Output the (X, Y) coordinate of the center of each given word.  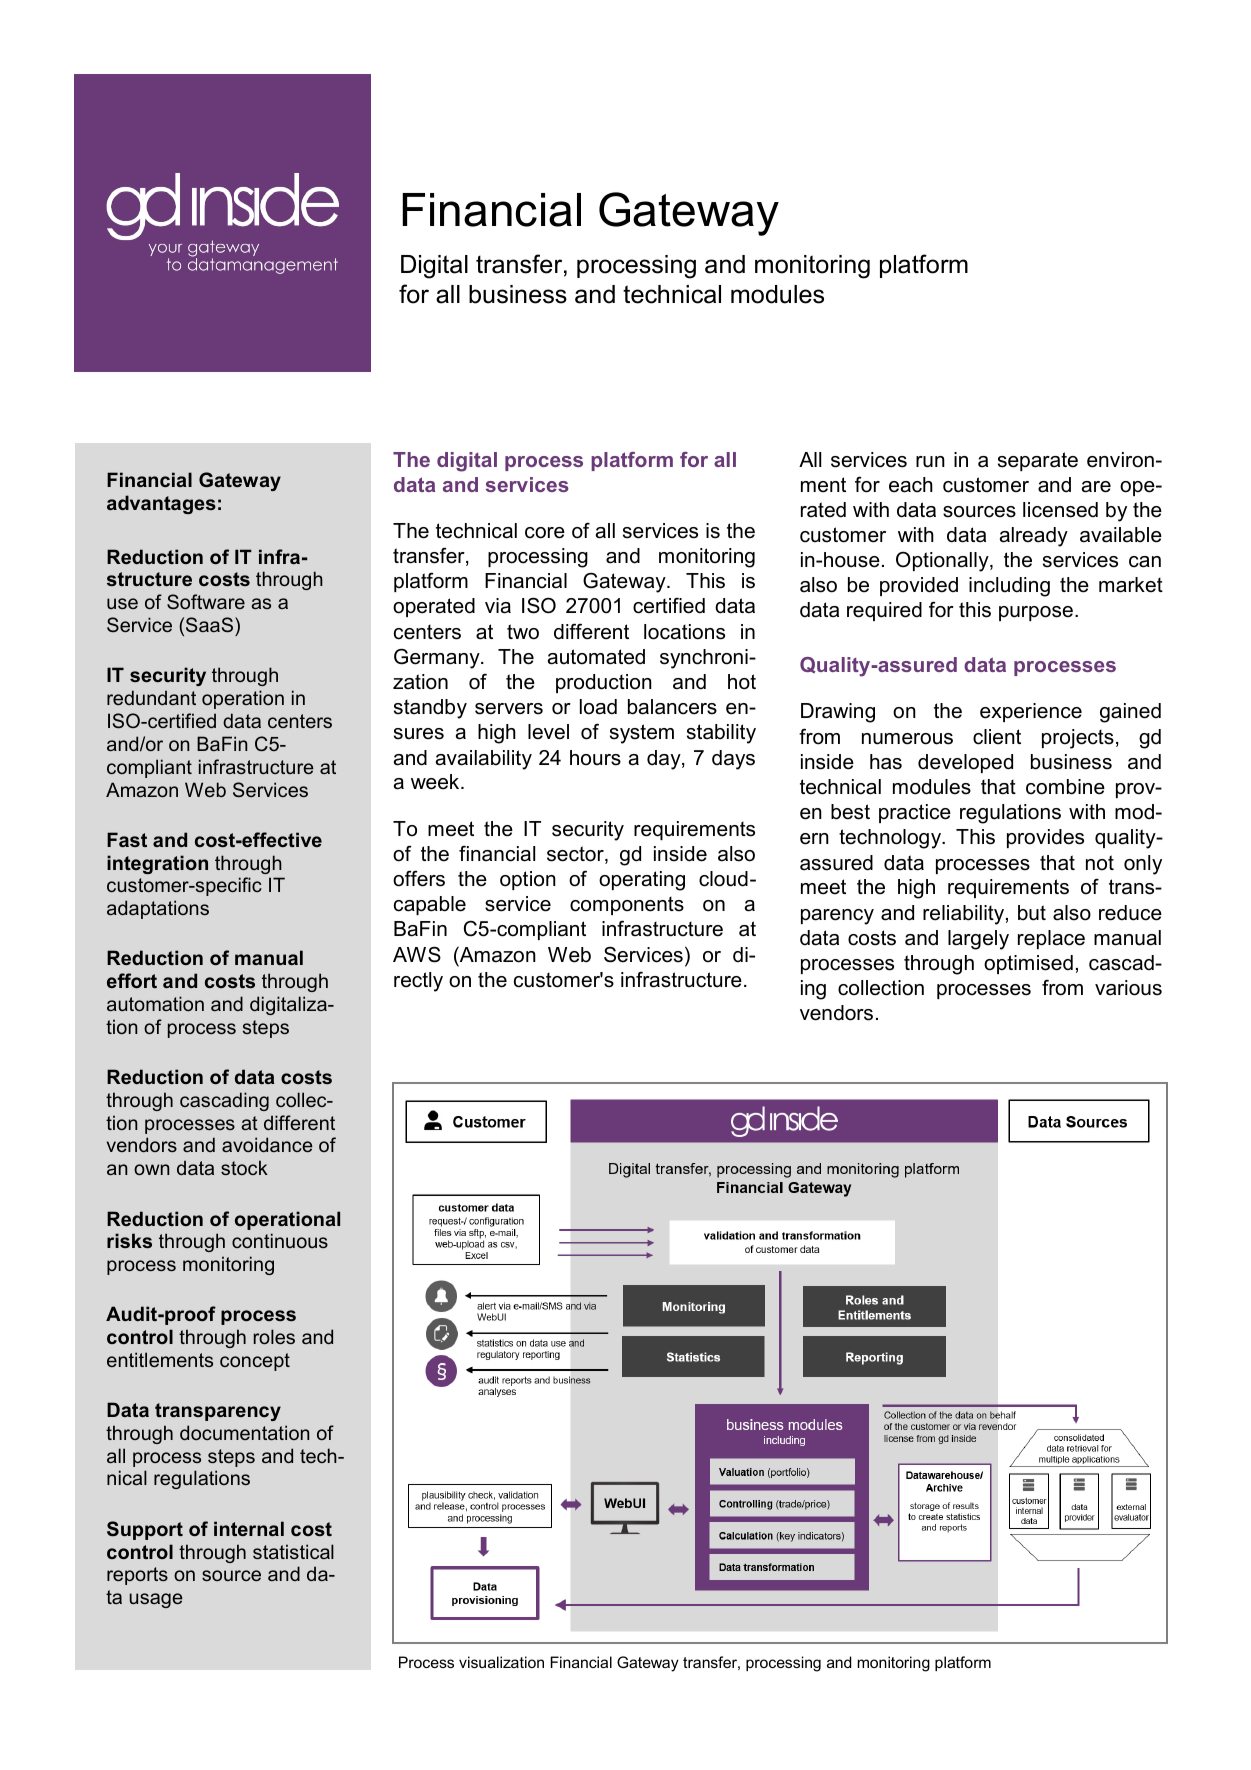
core (545, 533)
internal (249, 1528)
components (627, 906)
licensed (1060, 510)
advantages (161, 504)
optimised (1028, 964)
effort (132, 980)
